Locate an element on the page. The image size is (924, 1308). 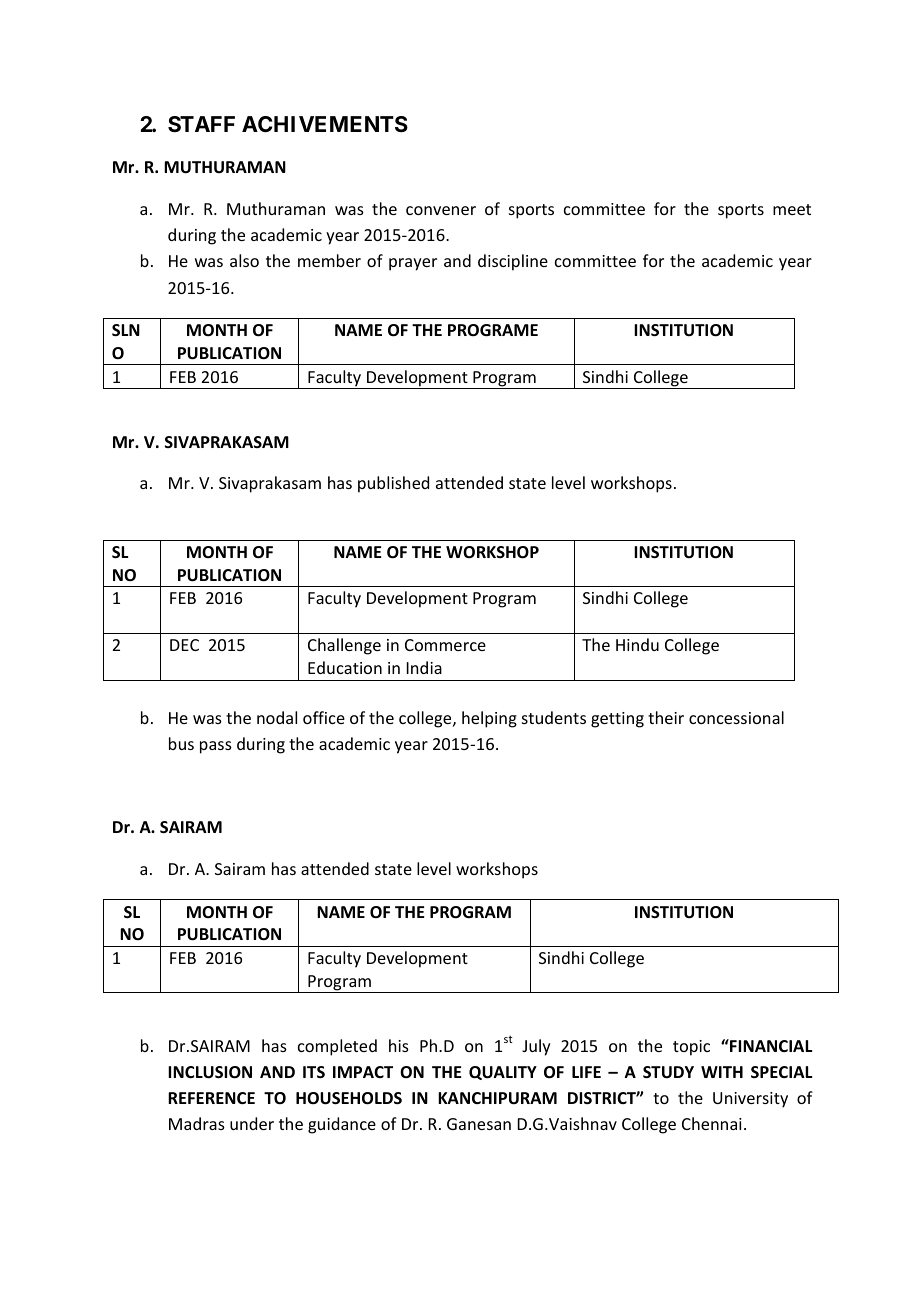
prayer is located at coordinates (413, 264).
